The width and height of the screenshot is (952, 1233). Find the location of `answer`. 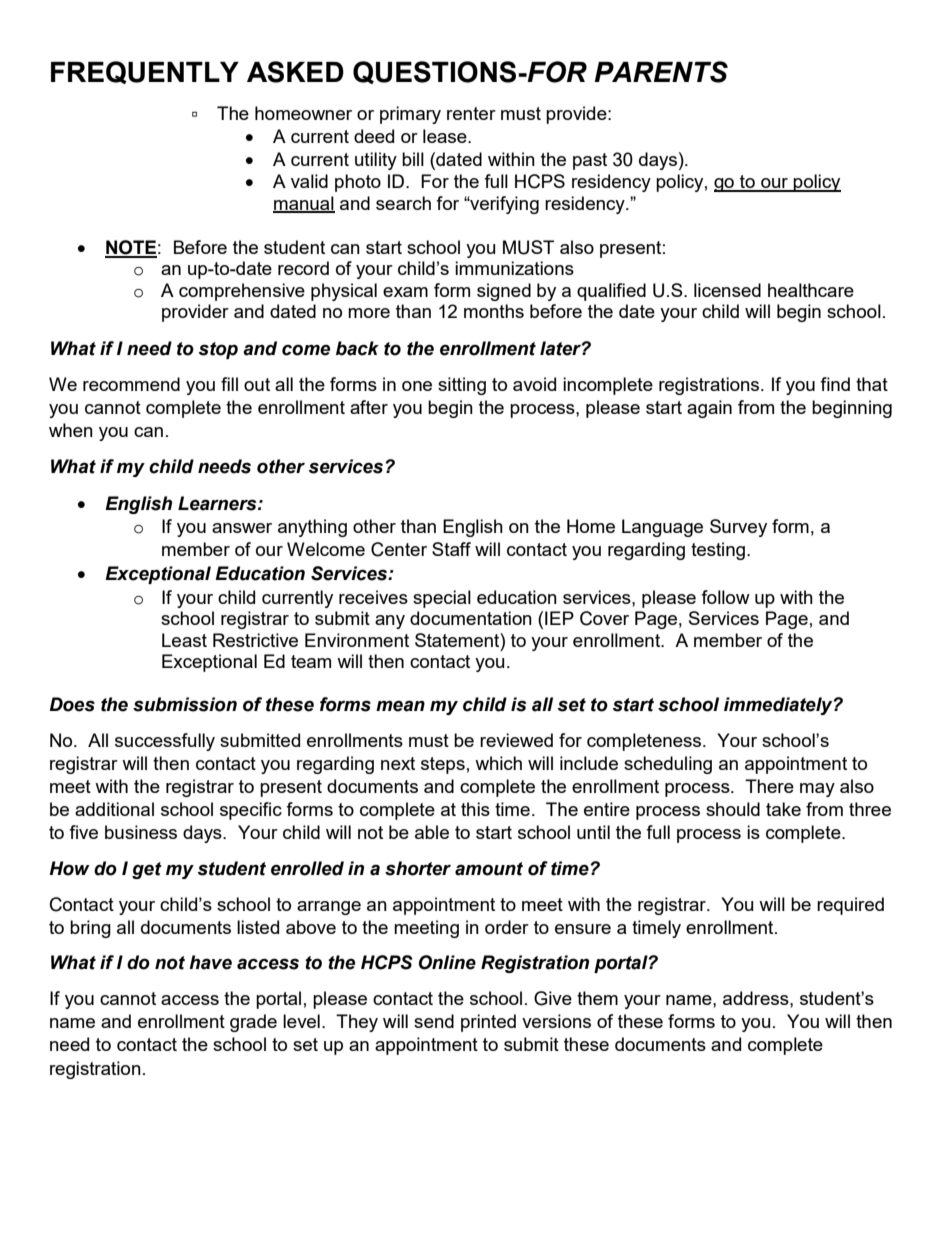

answer is located at coordinates (242, 528).
